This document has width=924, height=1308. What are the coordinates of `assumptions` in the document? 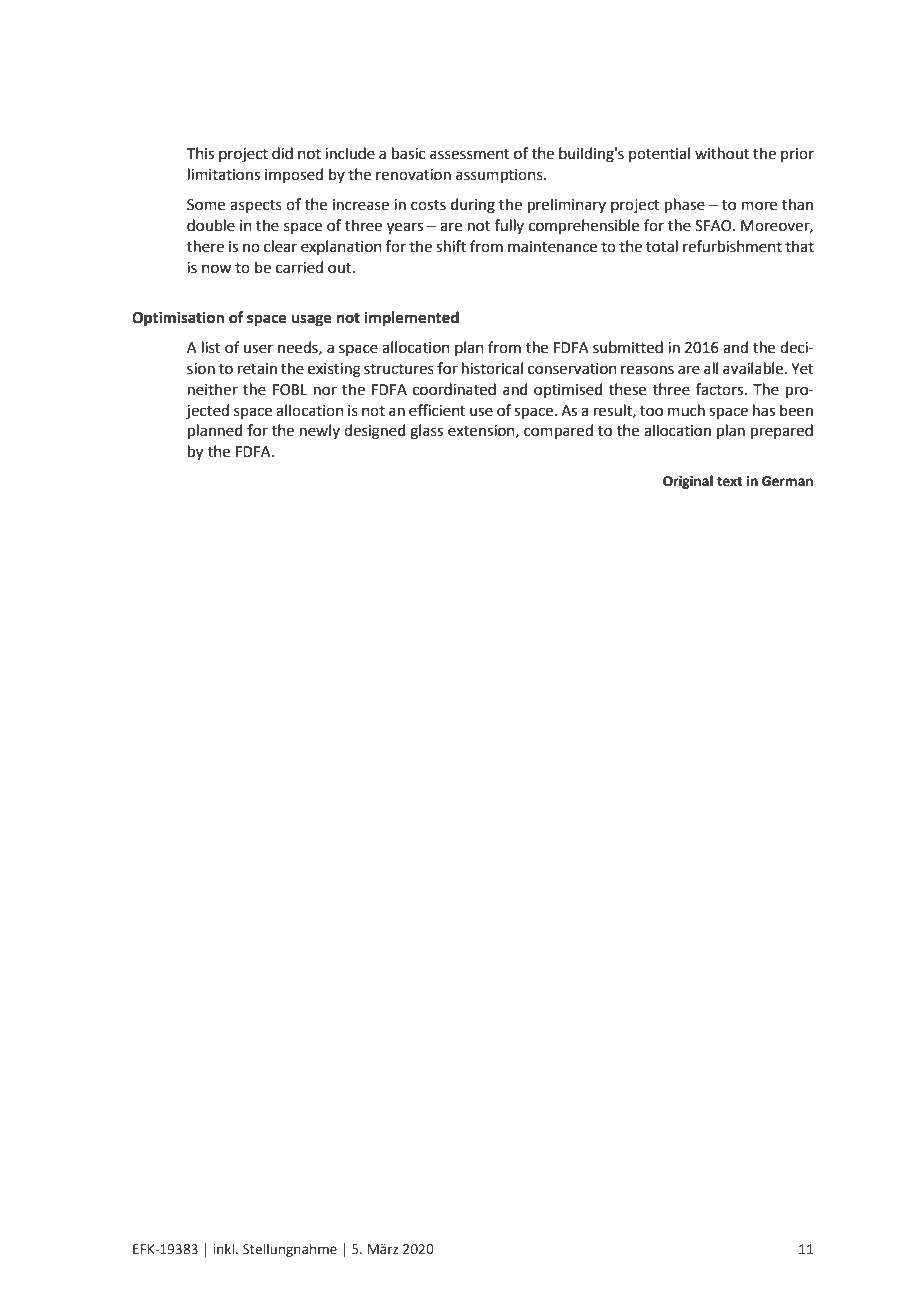 It's located at (500, 176).
